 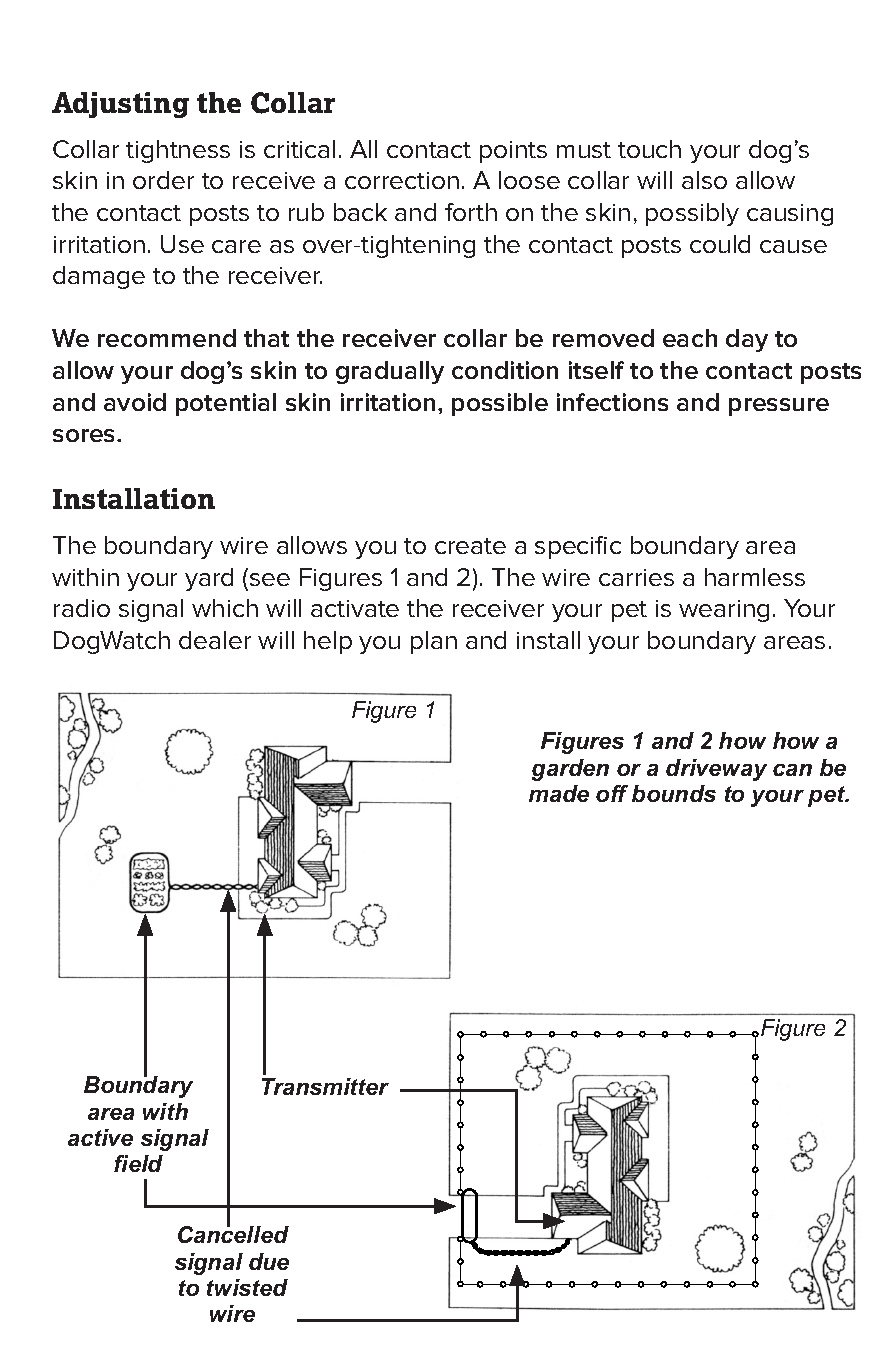 What do you see at coordinates (269, 1261) in the screenshot?
I see `due` at bounding box center [269, 1261].
